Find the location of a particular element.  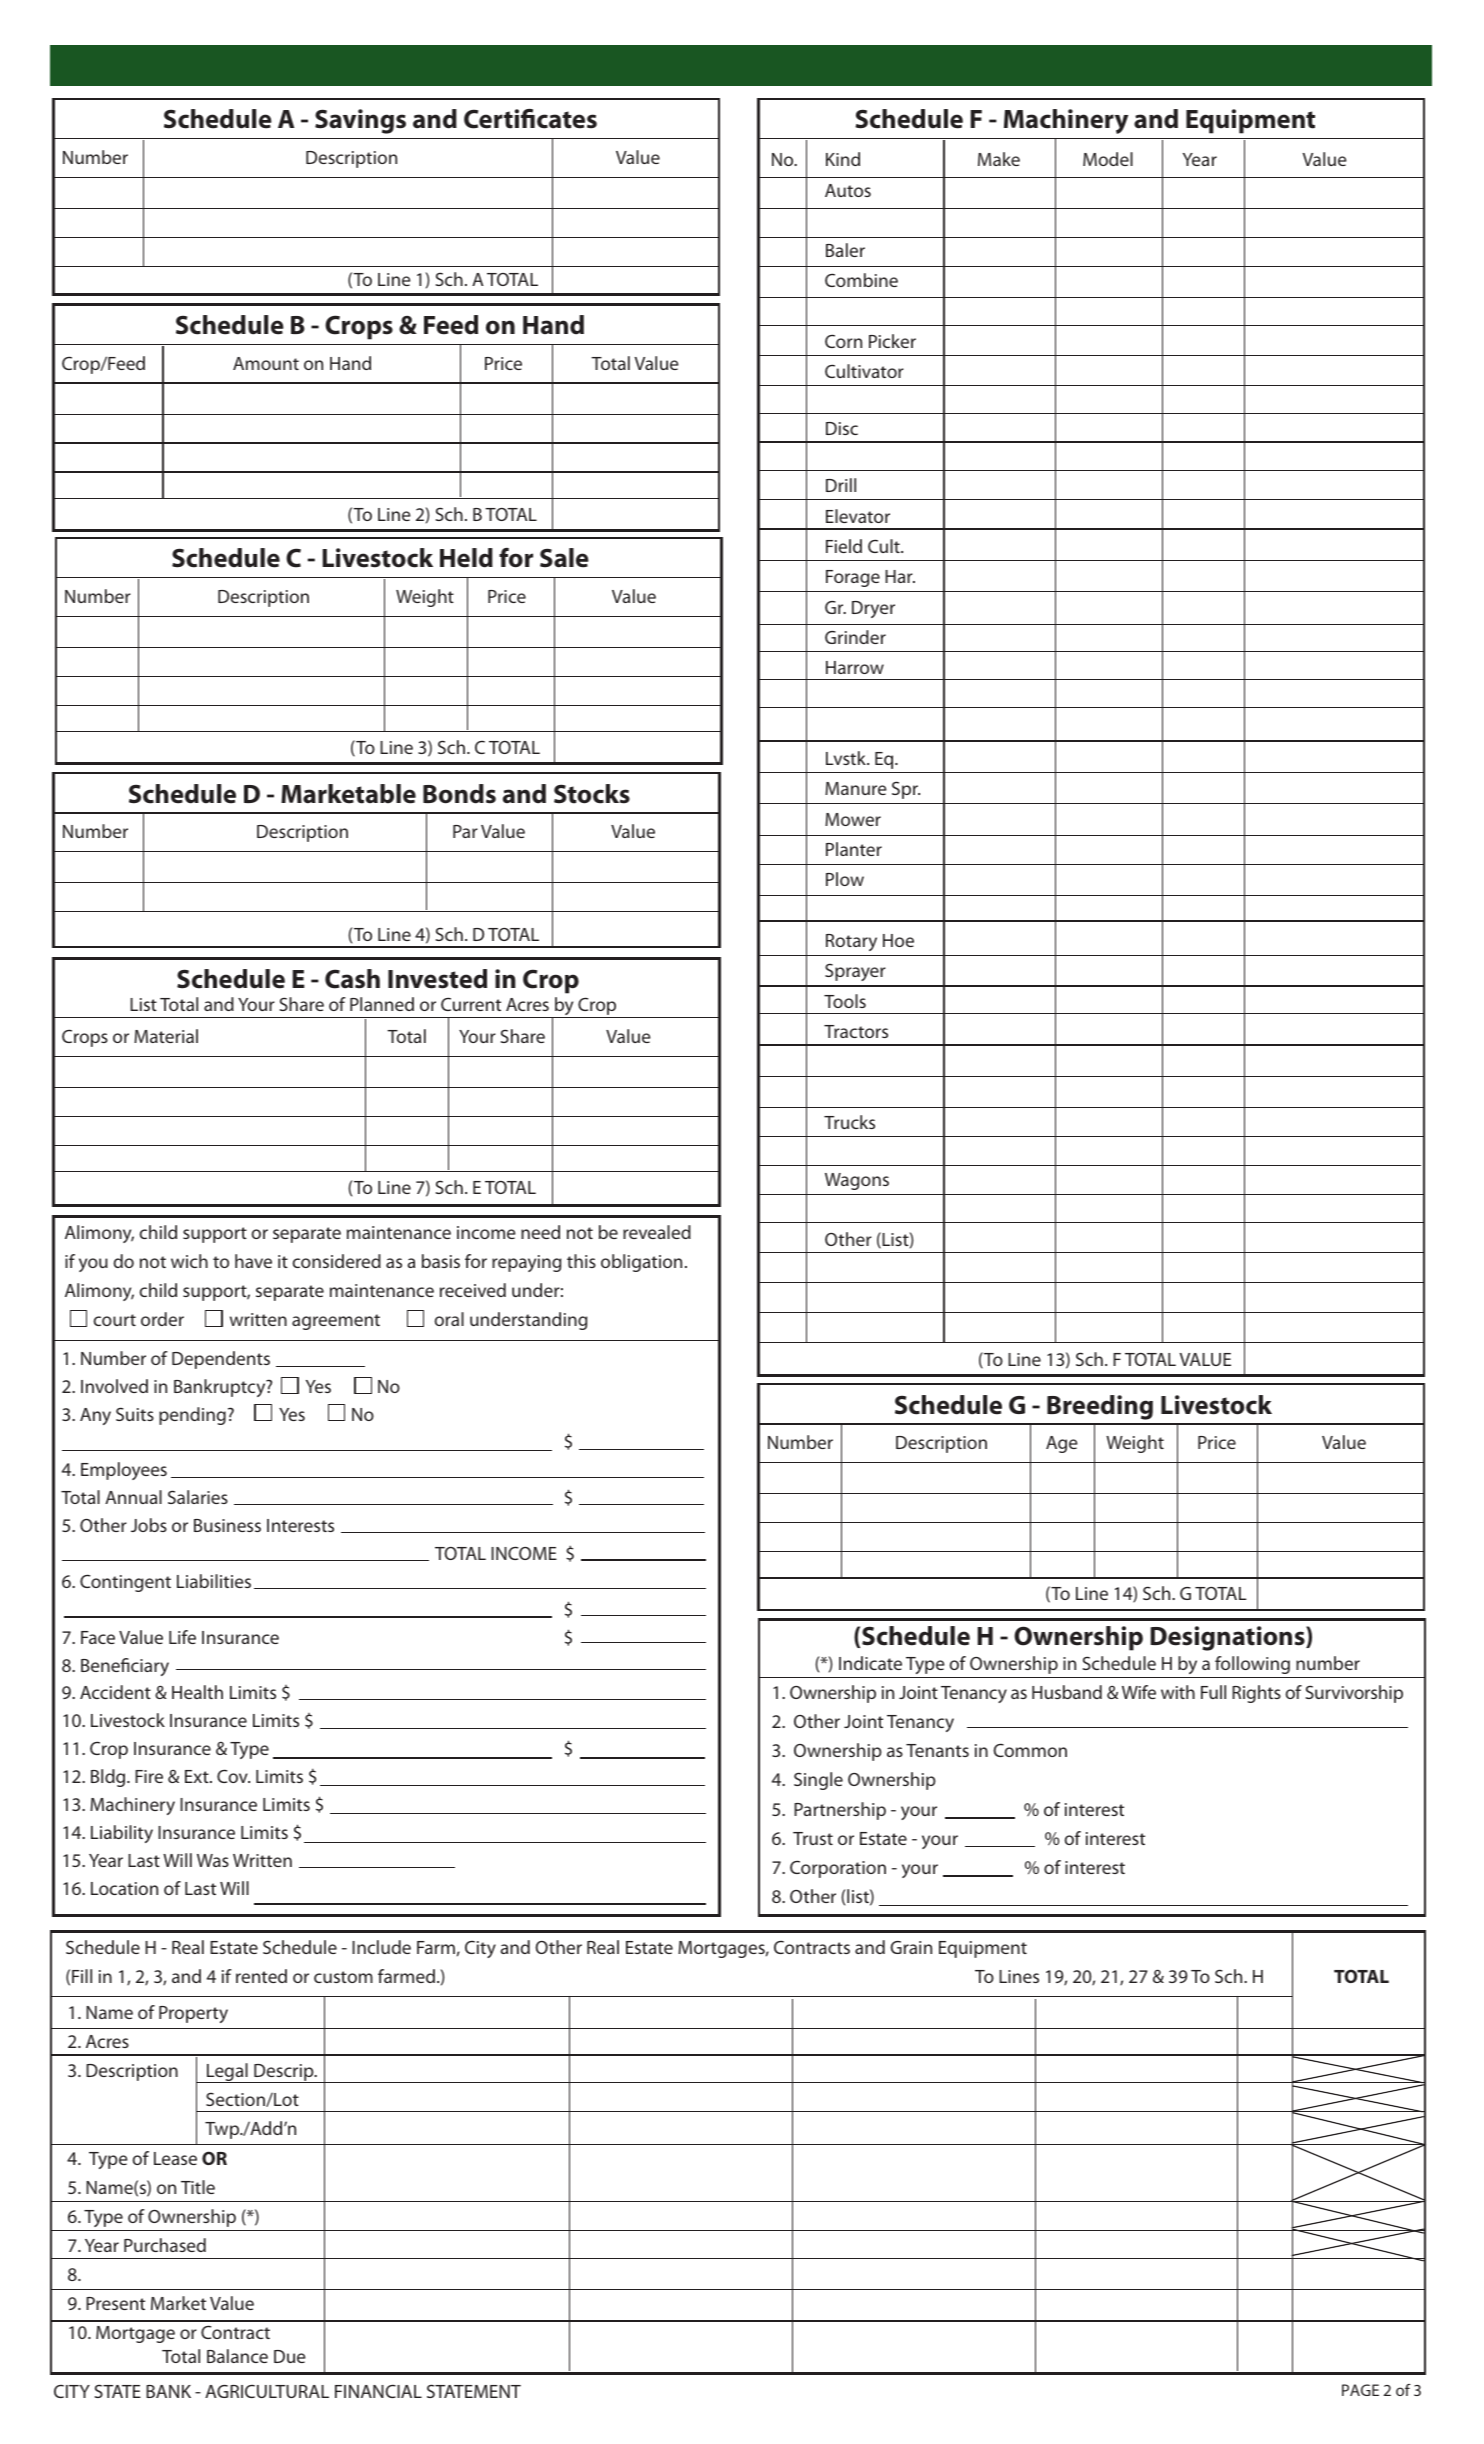

Kind is located at coordinates (843, 159).
